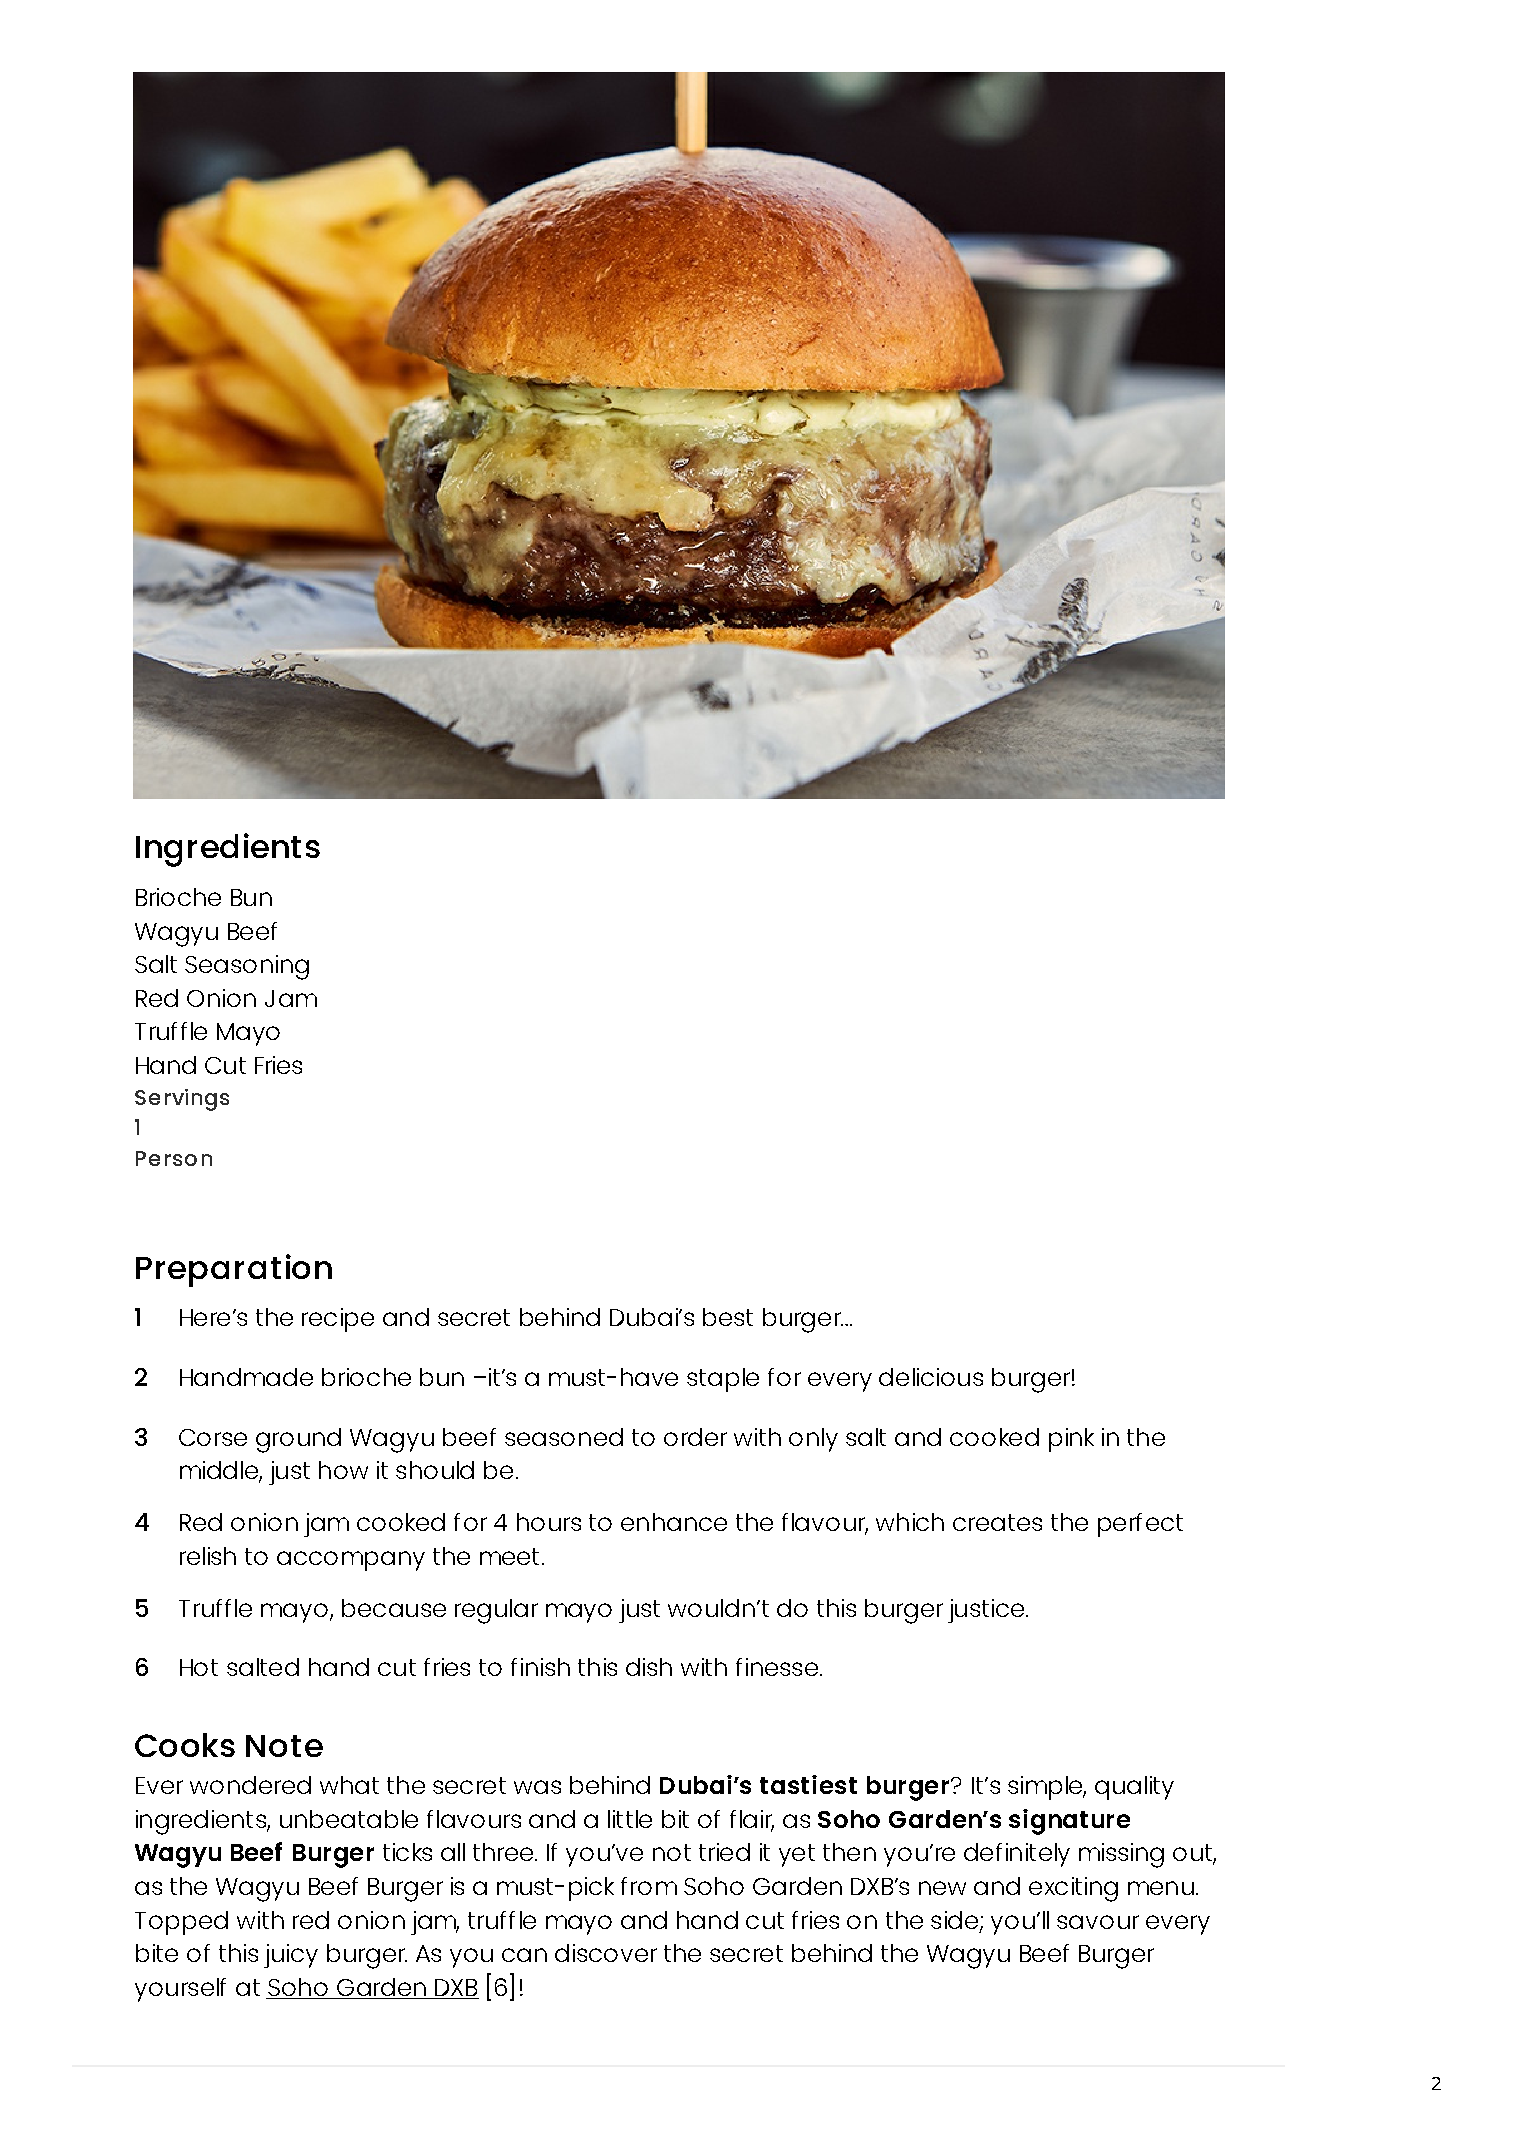 The width and height of the screenshot is (1516, 2145). What do you see at coordinates (931, 1377) in the screenshot?
I see `delicious` at bounding box center [931, 1377].
